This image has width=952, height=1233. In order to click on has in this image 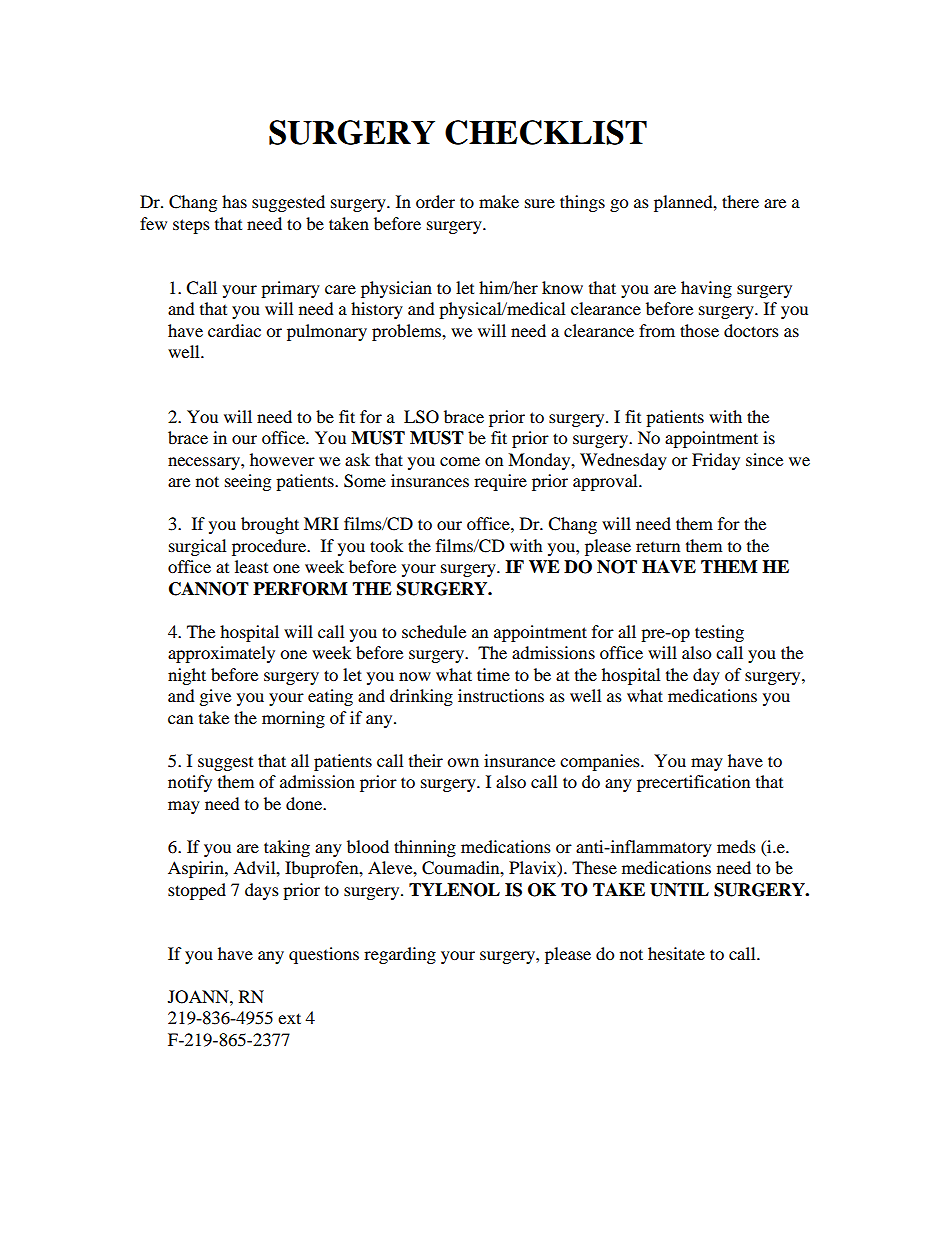, I will do `click(234, 201)`.
